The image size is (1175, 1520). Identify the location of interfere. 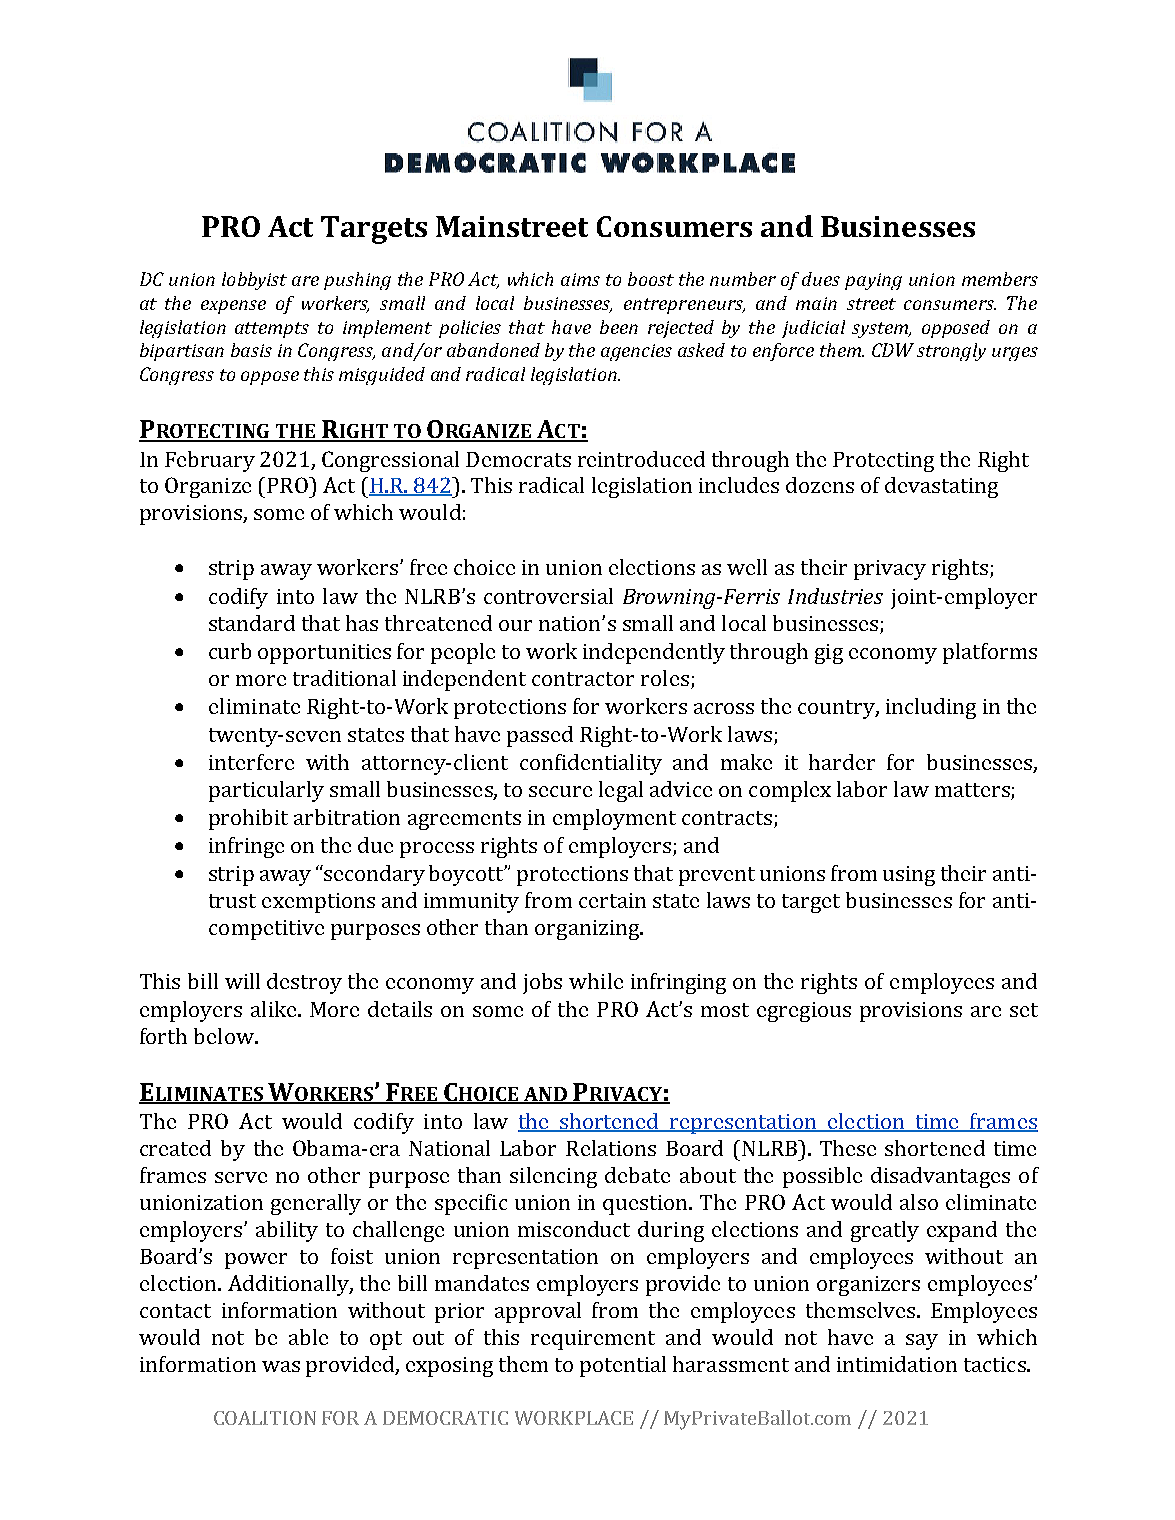
(251, 762).
